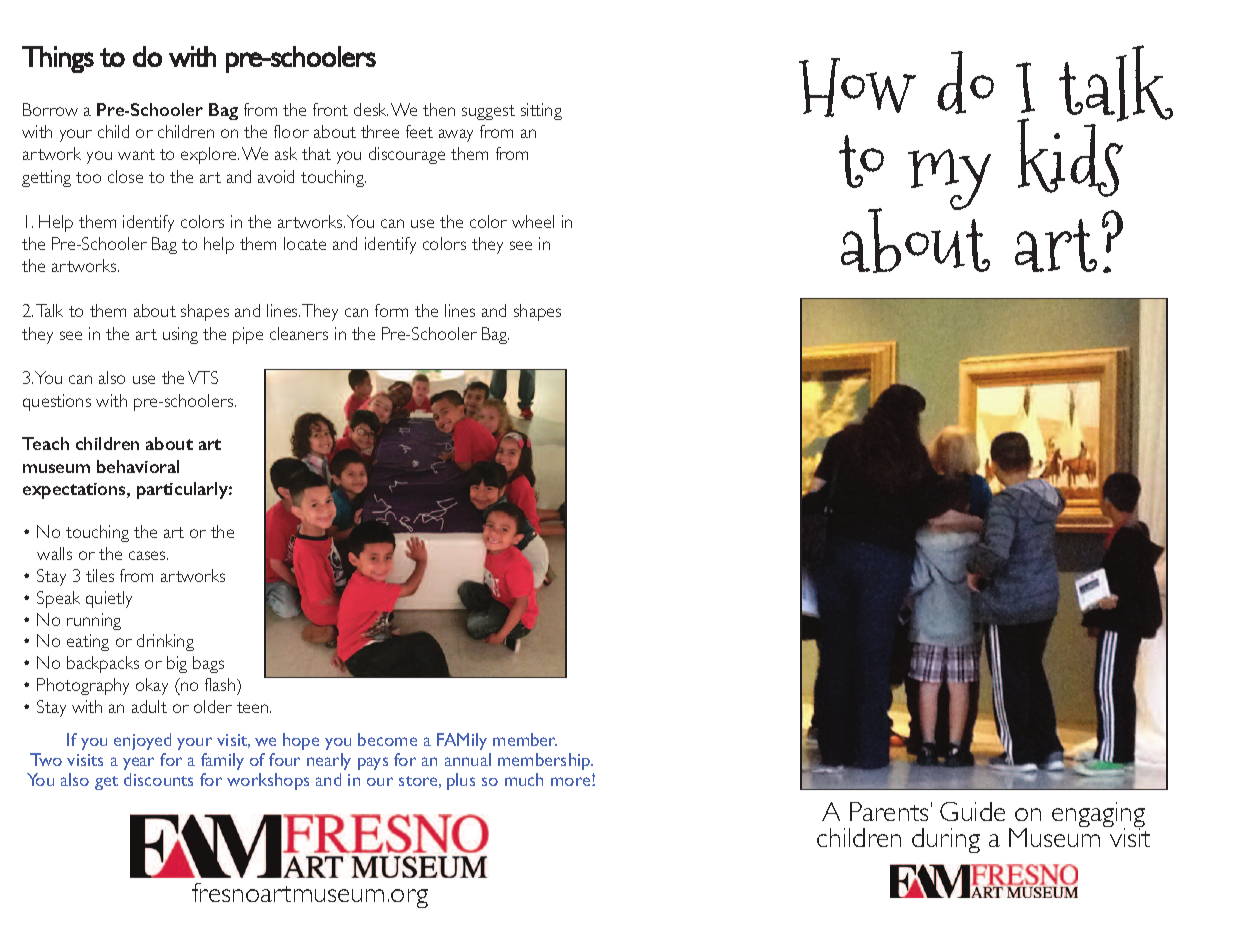  What do you see at coordinates (180, 335) in the screenshot?
I see `using` at bounding box center [180, 335].
